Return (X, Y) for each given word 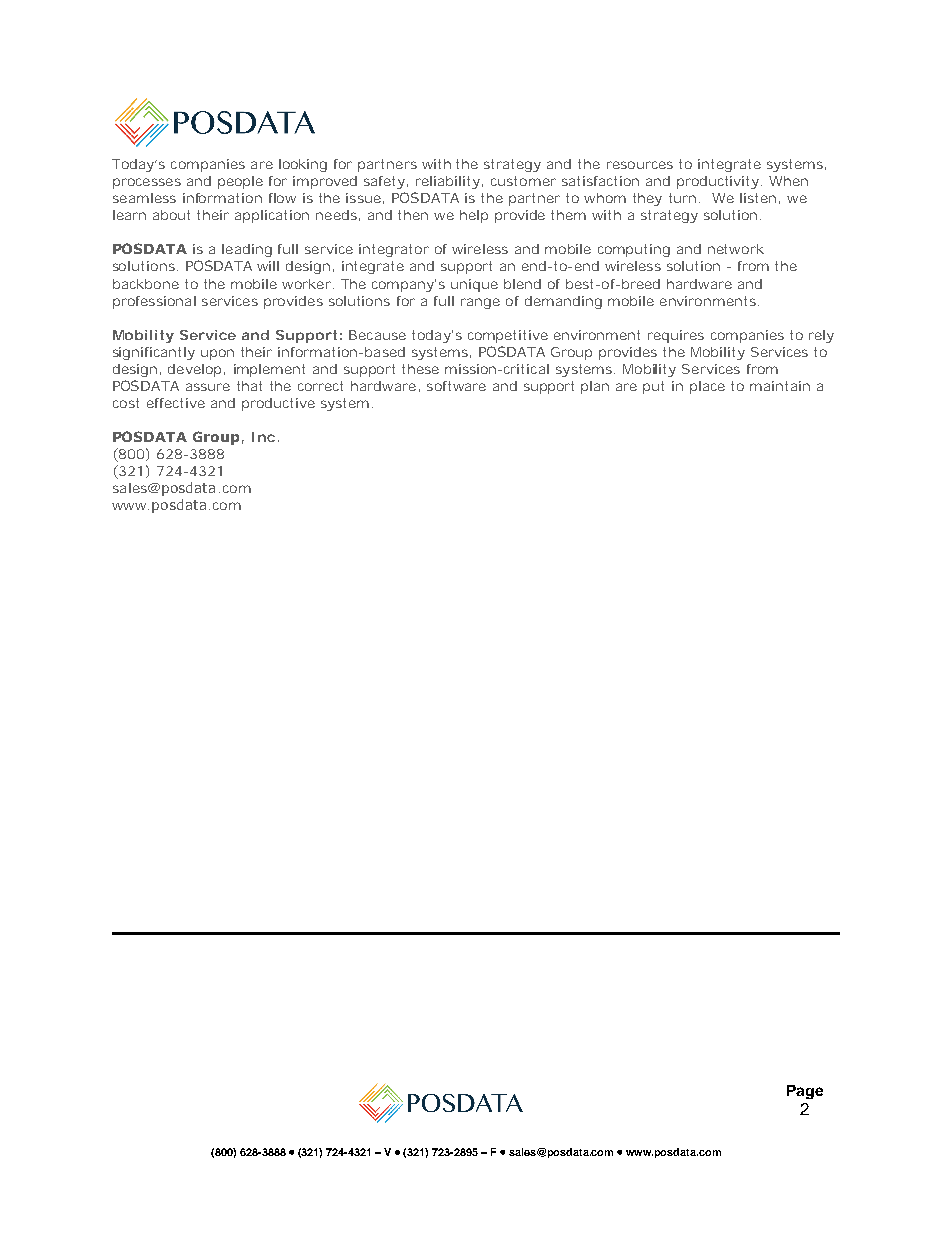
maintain (780, 386)
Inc (263, 437)
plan (595, 387)
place (707, 387)
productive (278, 404)
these (420, 369)
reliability (448, 182)
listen (758, 198)
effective (176, 403)
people (240, 182)
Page (805, 1092)
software (456, 386)
